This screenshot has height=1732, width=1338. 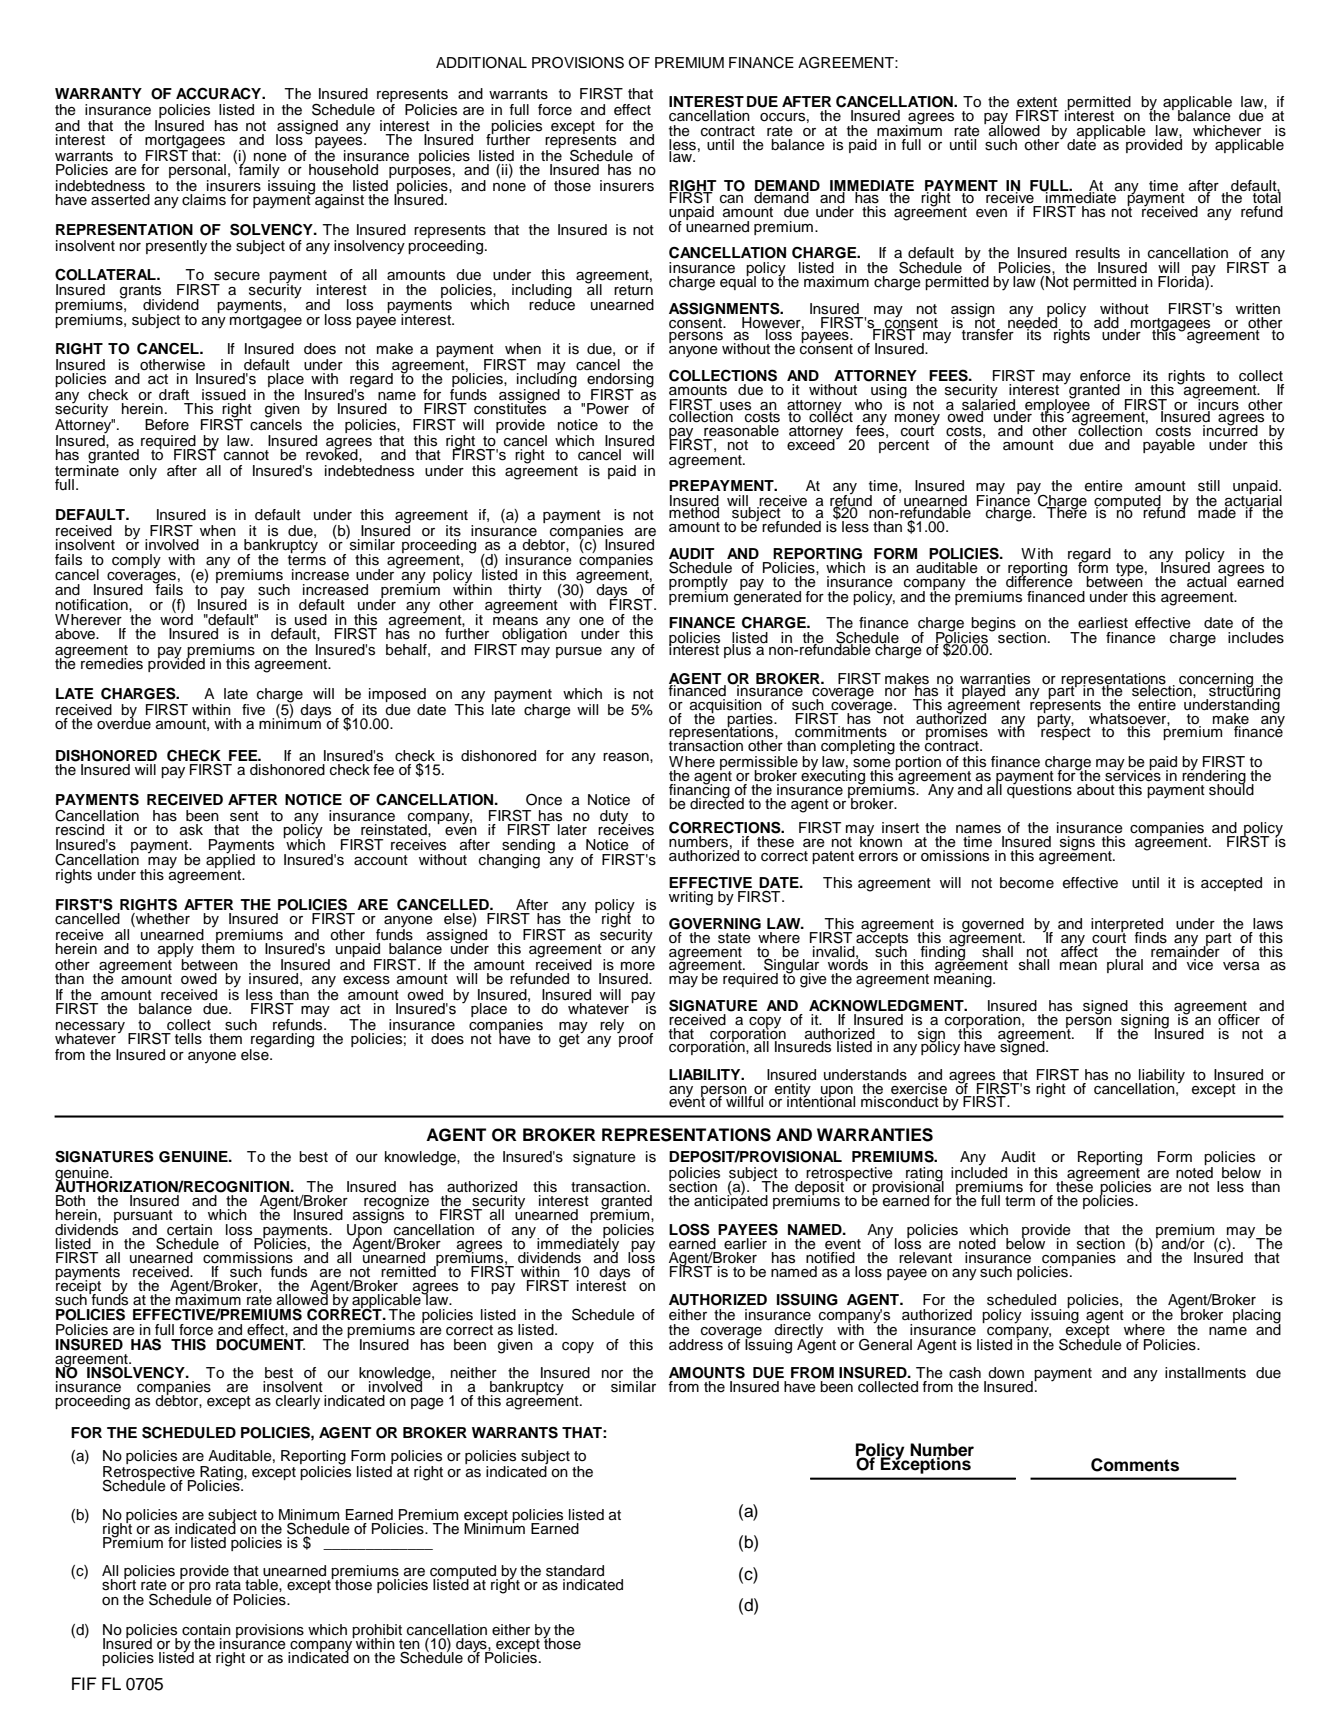 What do you see at coordinates (1096, 790) in the screenshot?
I see `about` at bounding box center [1096, 790].
